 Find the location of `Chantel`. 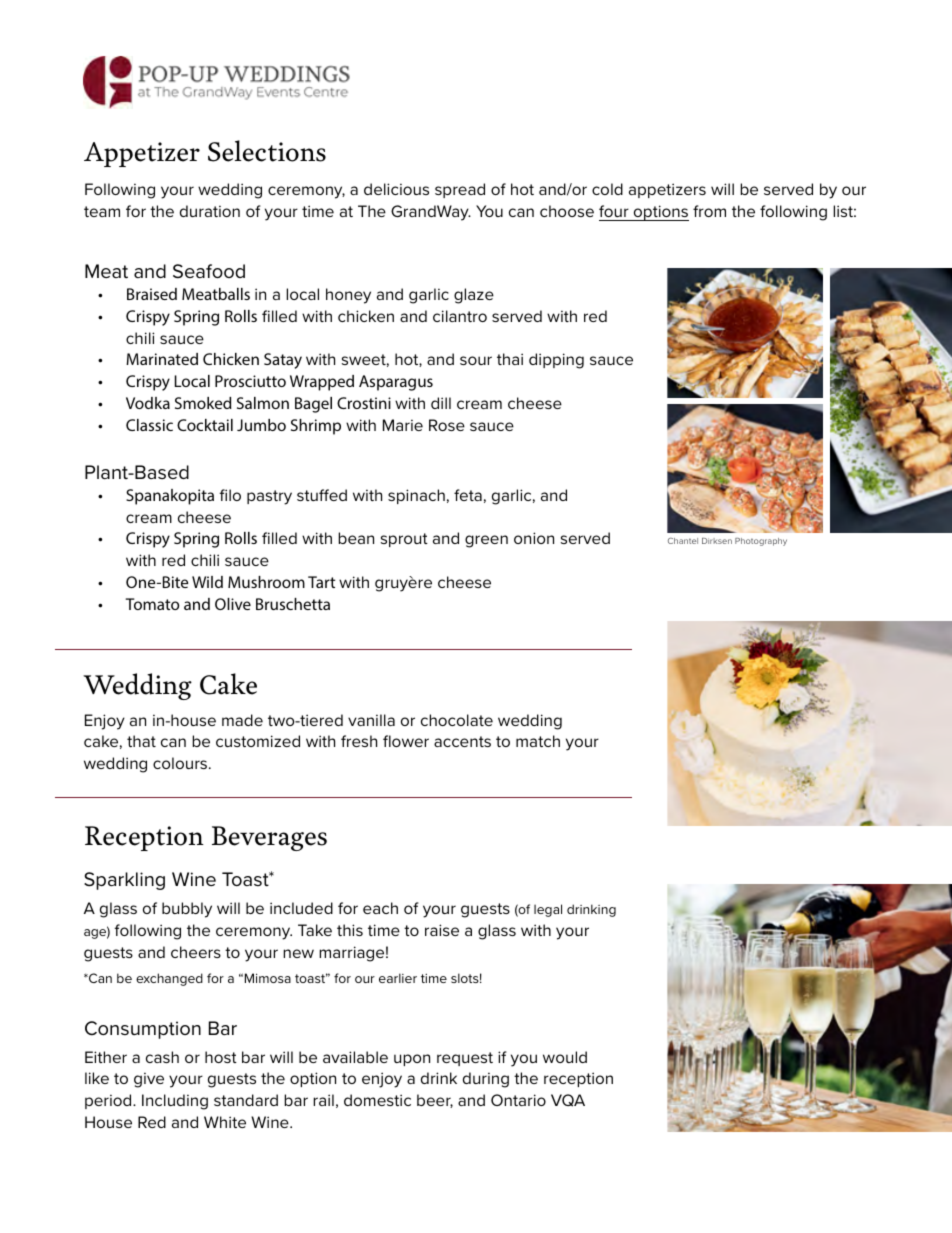

Chantel is located at coordinates (683, 541).
